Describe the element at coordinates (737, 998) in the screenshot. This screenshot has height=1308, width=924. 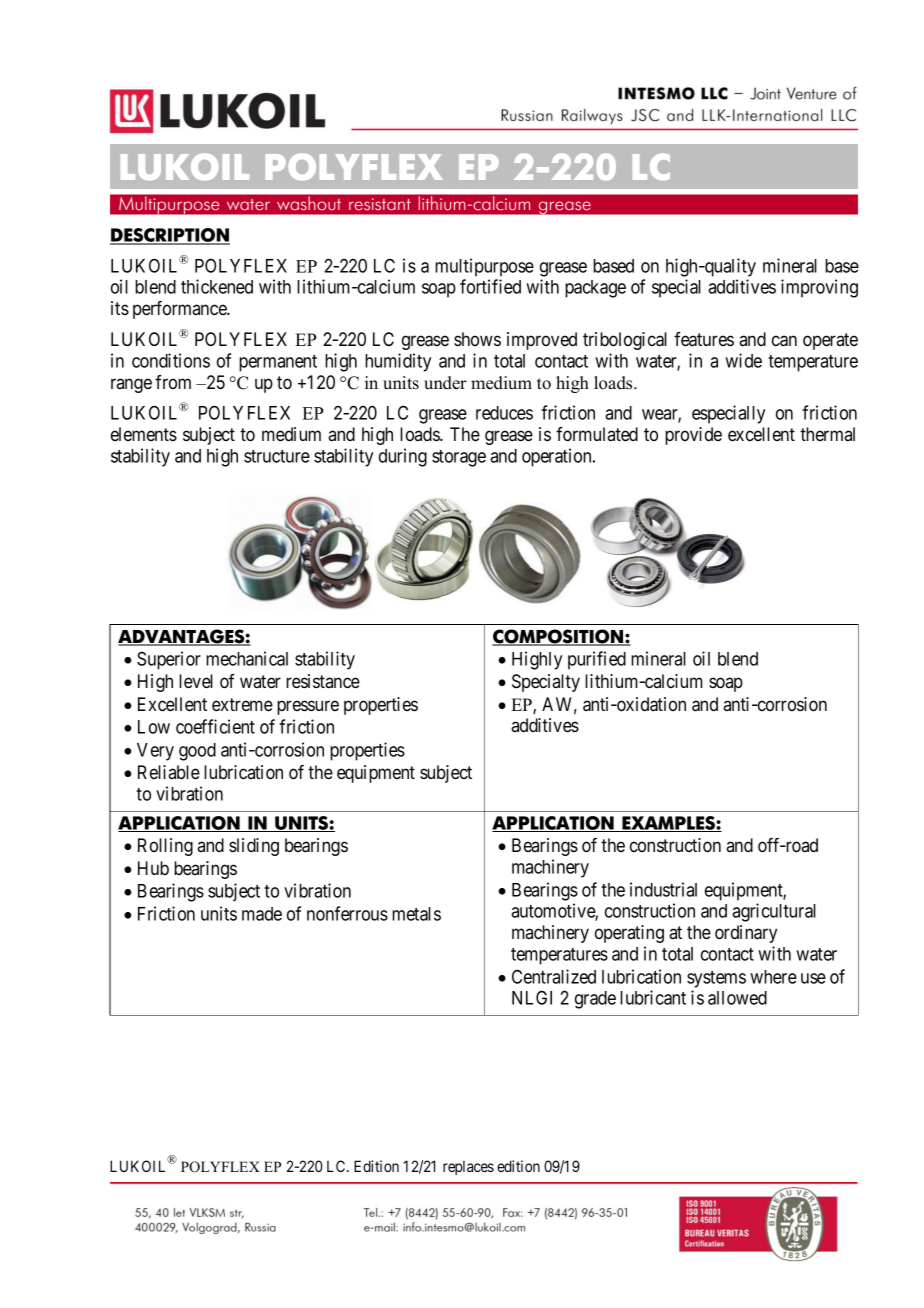
I see `allowed` at that location.
